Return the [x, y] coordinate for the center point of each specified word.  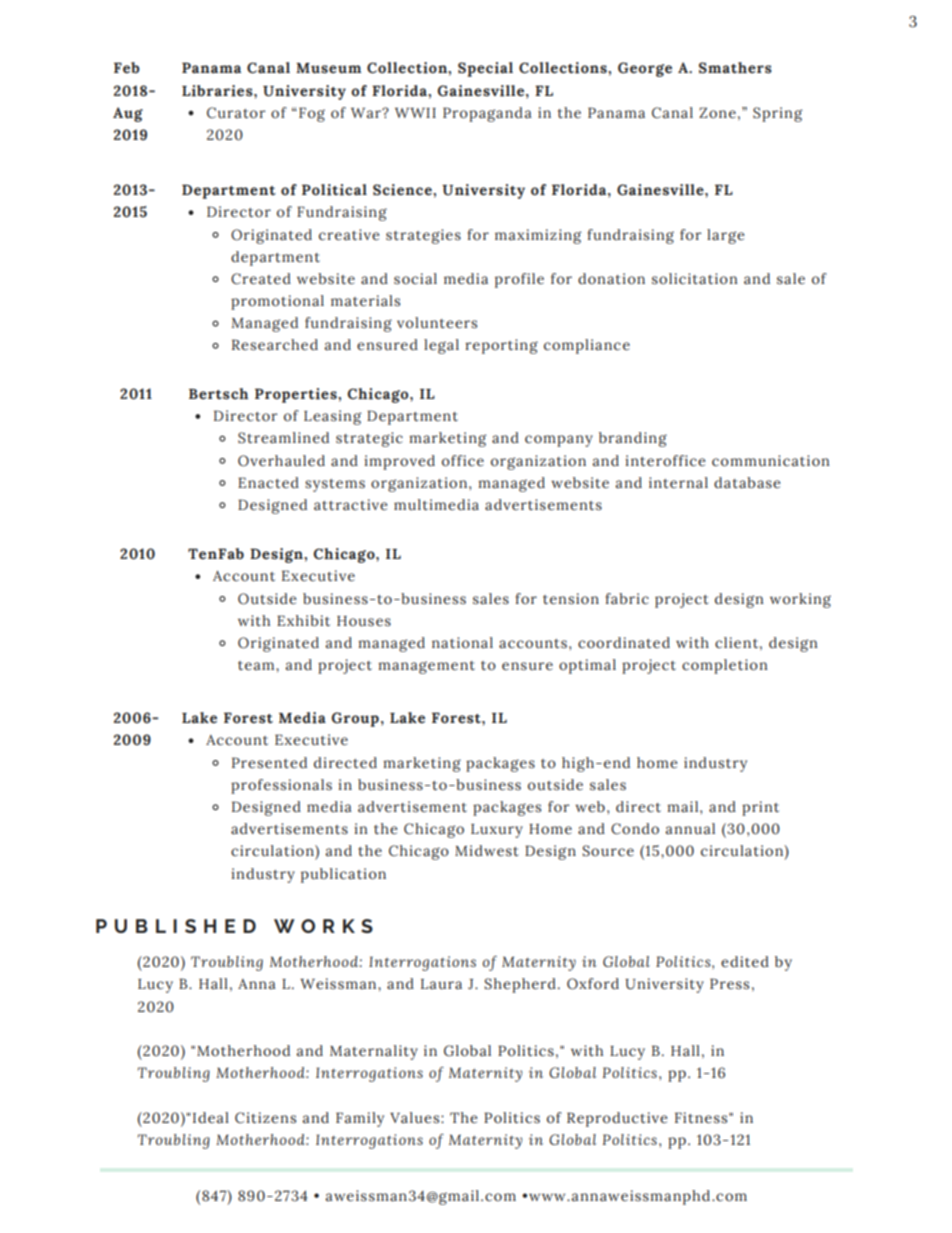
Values [416, 1118]
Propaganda [487, 114]
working [800, 600]
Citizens [265, 1118]
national [462, 643]
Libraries [218, 91]
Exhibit [303, 620]
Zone [717, 113]
